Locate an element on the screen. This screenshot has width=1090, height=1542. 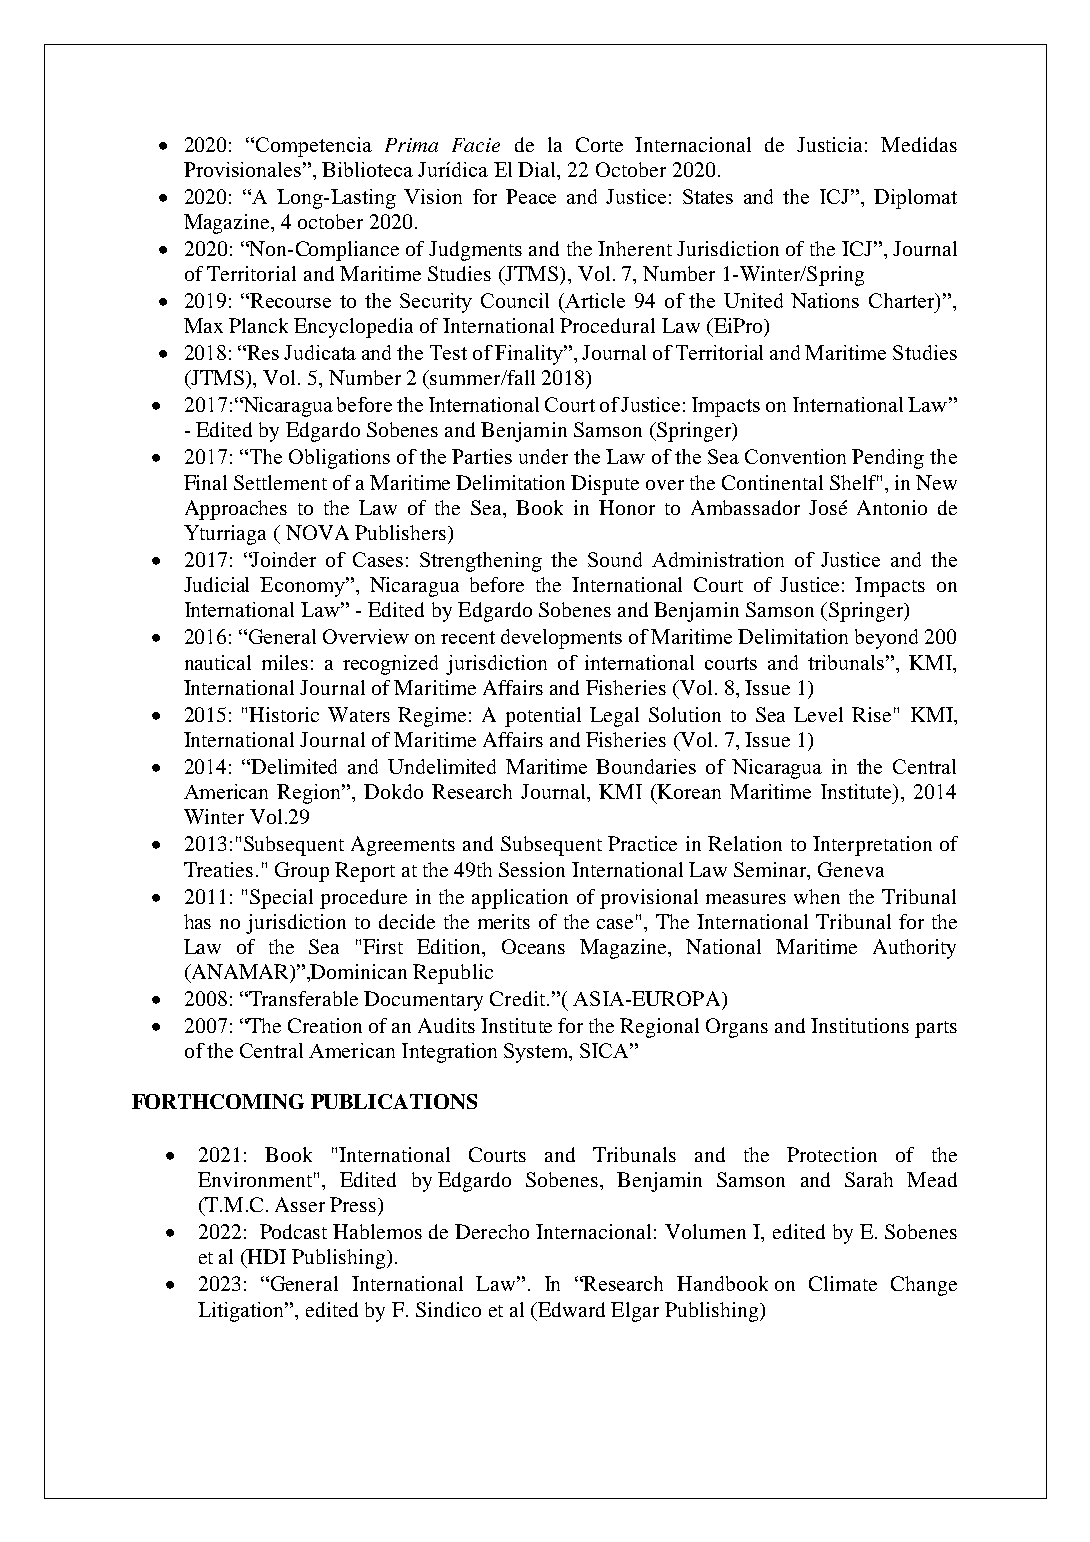
potential is located at coordinates (543, 717).
